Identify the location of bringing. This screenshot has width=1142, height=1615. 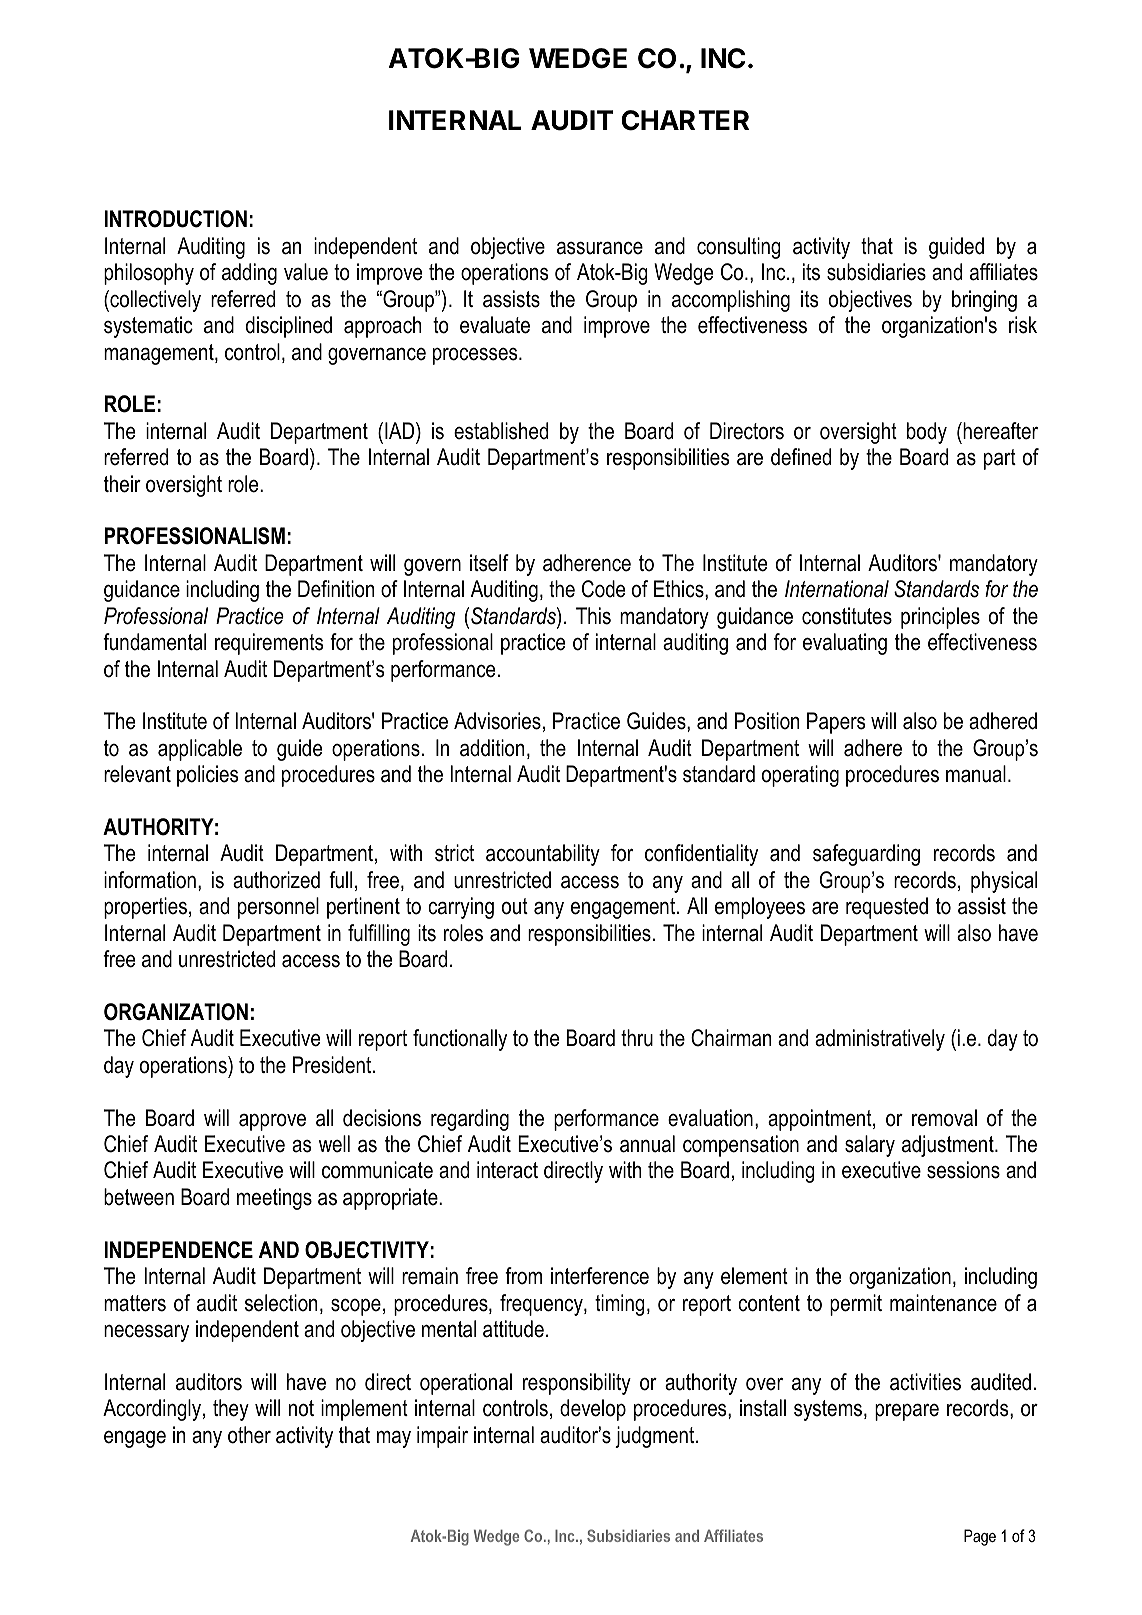
(984, 301).
